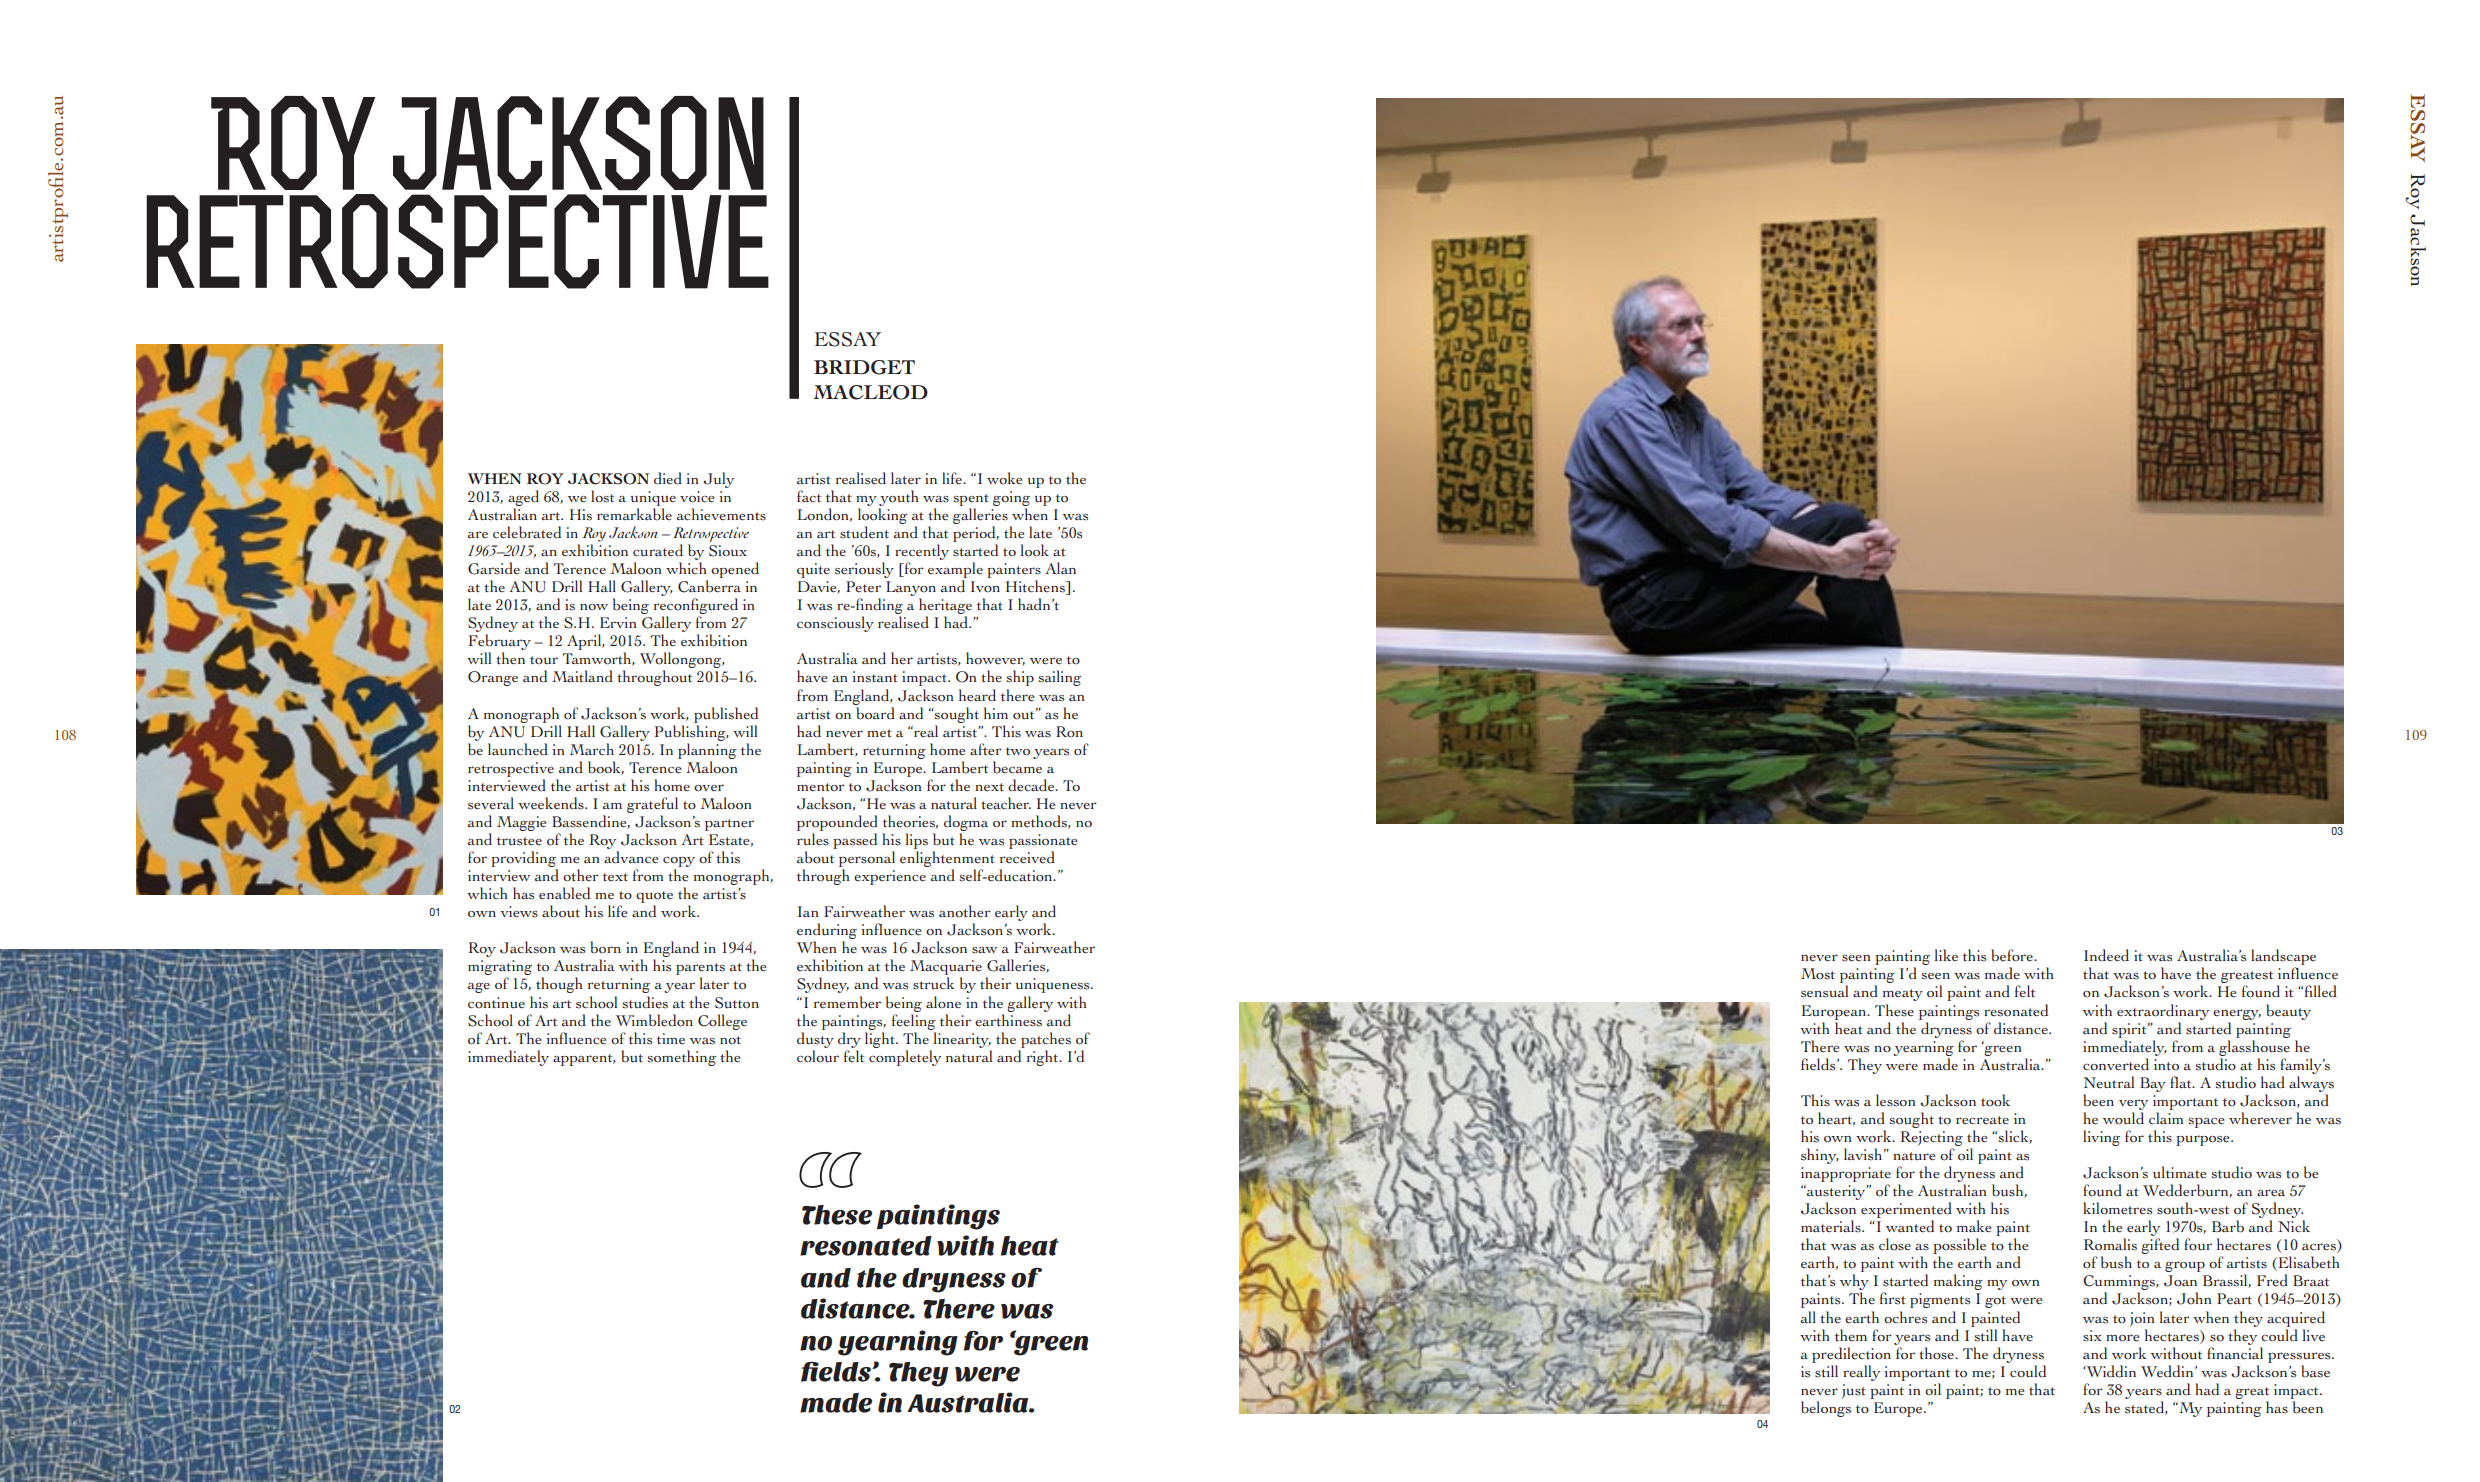 The width and height of the page is (2480, 1482). I want to click on going, so click(1011, 498).
